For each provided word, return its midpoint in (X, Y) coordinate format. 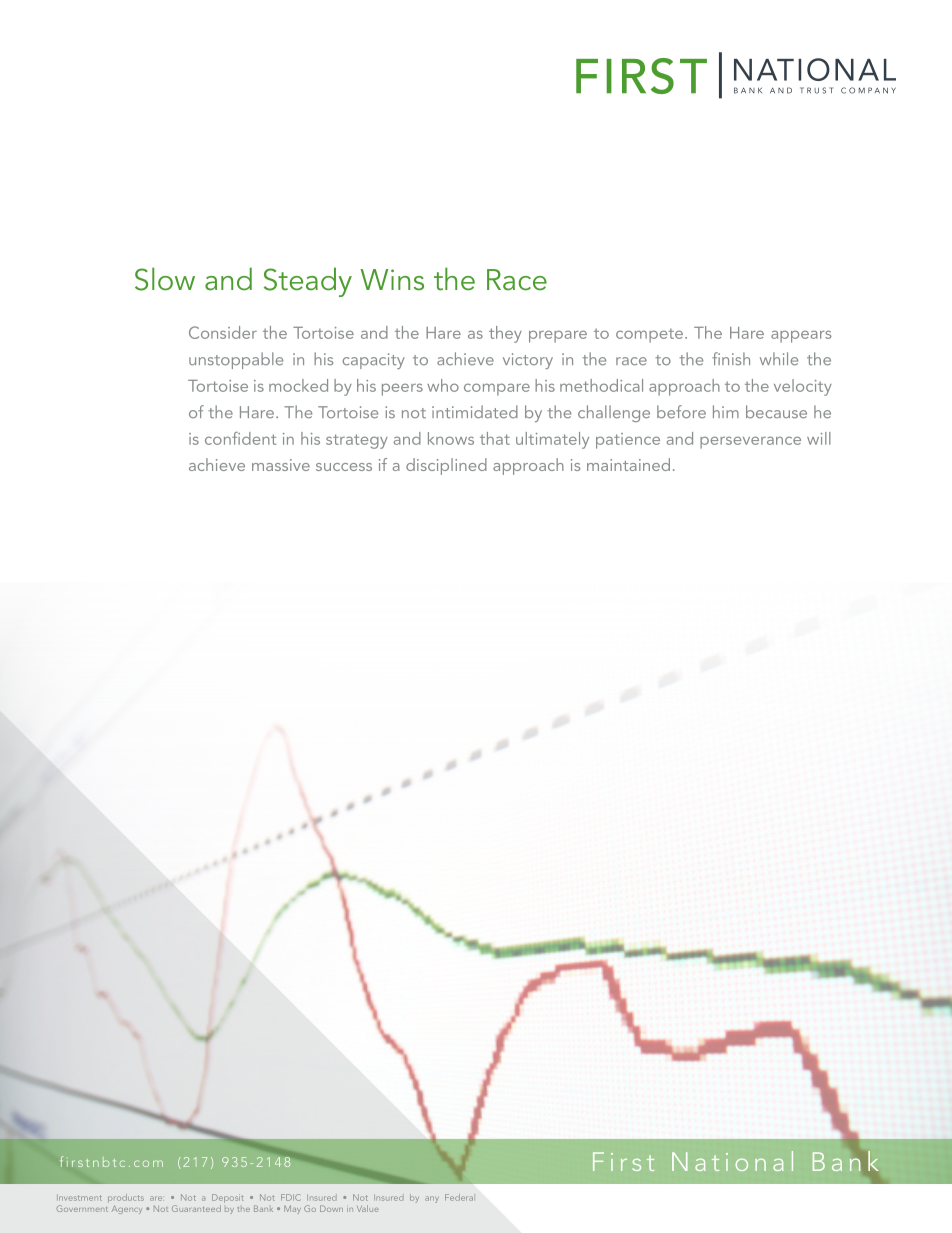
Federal (459, 1197)
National (732, 1161)
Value (368, 1208)
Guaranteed (196, 1208)
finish (731, 358)
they (505, 334)
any (432, 1199)
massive (281, 465)
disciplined (446, 466)
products (126, 1198)
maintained (628, 464)
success (344, 467)
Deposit (228, 1198)
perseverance (750, 442)
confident (240, 438)
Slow (165, 279)
